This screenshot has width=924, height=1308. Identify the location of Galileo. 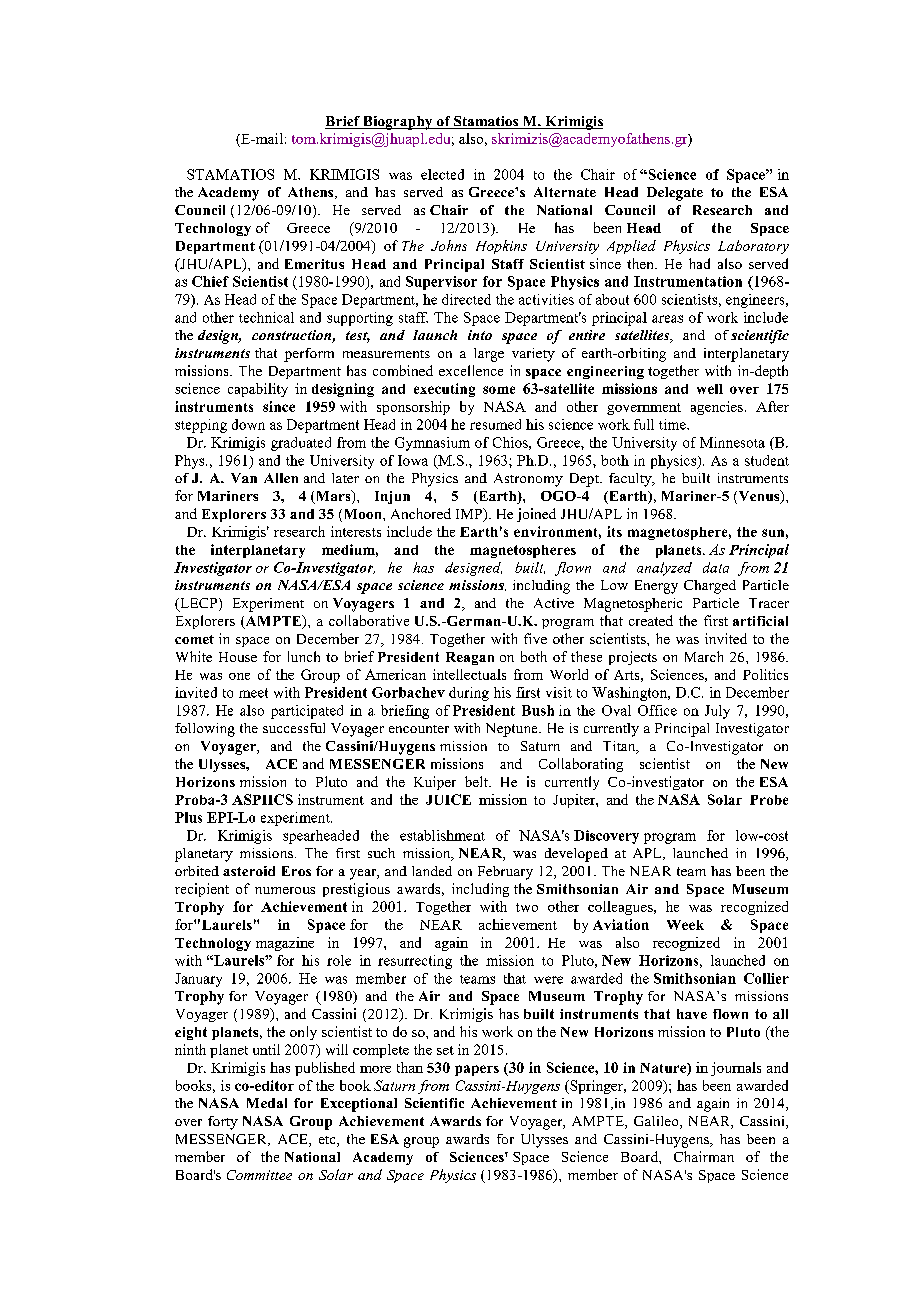
(657, 1122).
